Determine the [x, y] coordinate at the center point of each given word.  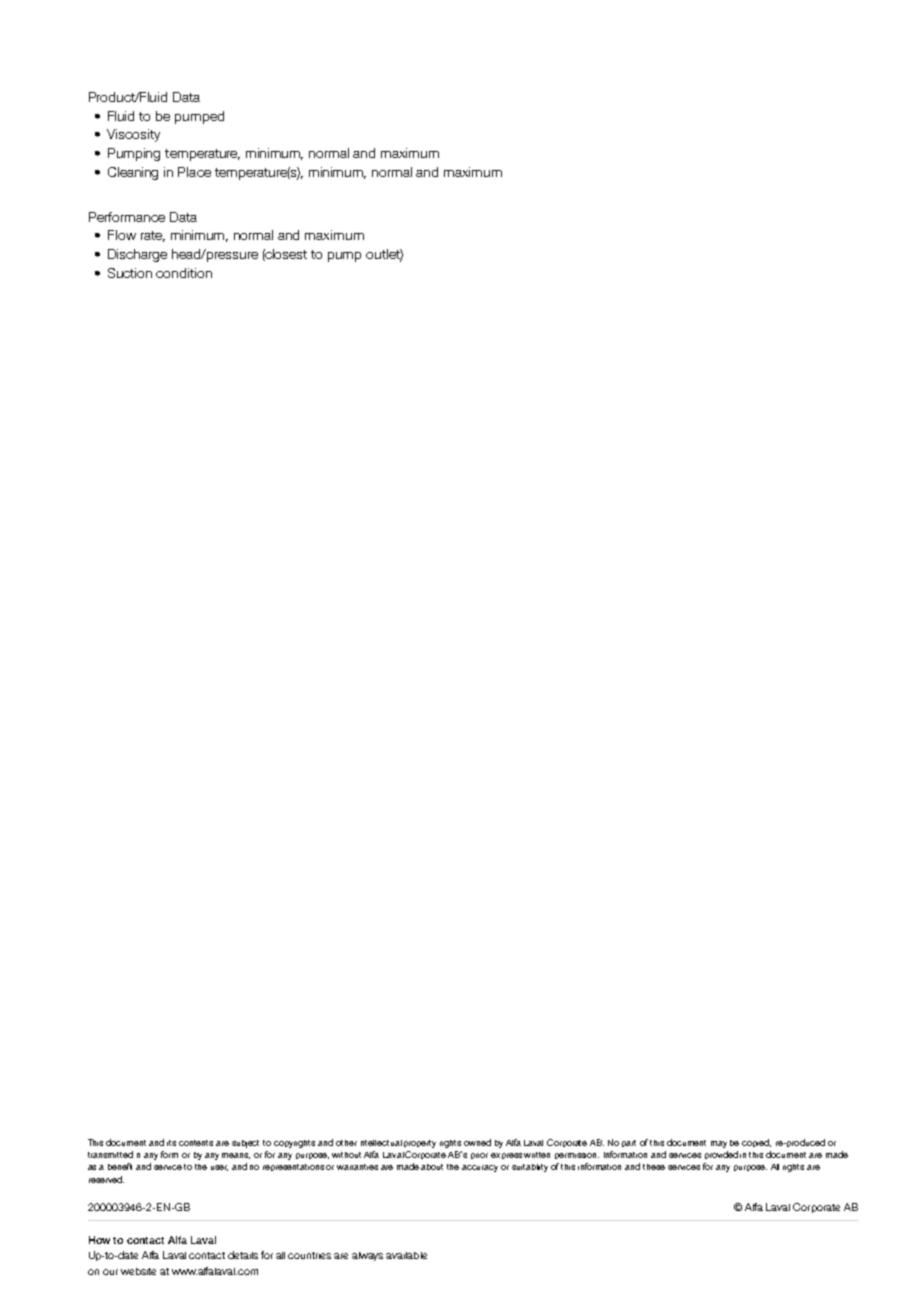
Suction [130, 273]
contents [196, 1143]
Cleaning [133, 173]
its [171, 1143]
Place [194, 172]
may [719, 1144]
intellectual [381, 1143]
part [629, 1143]
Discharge [137, 255]
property [420, 1144]
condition [184, 273]
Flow [122, 235]
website [138, 1271]
